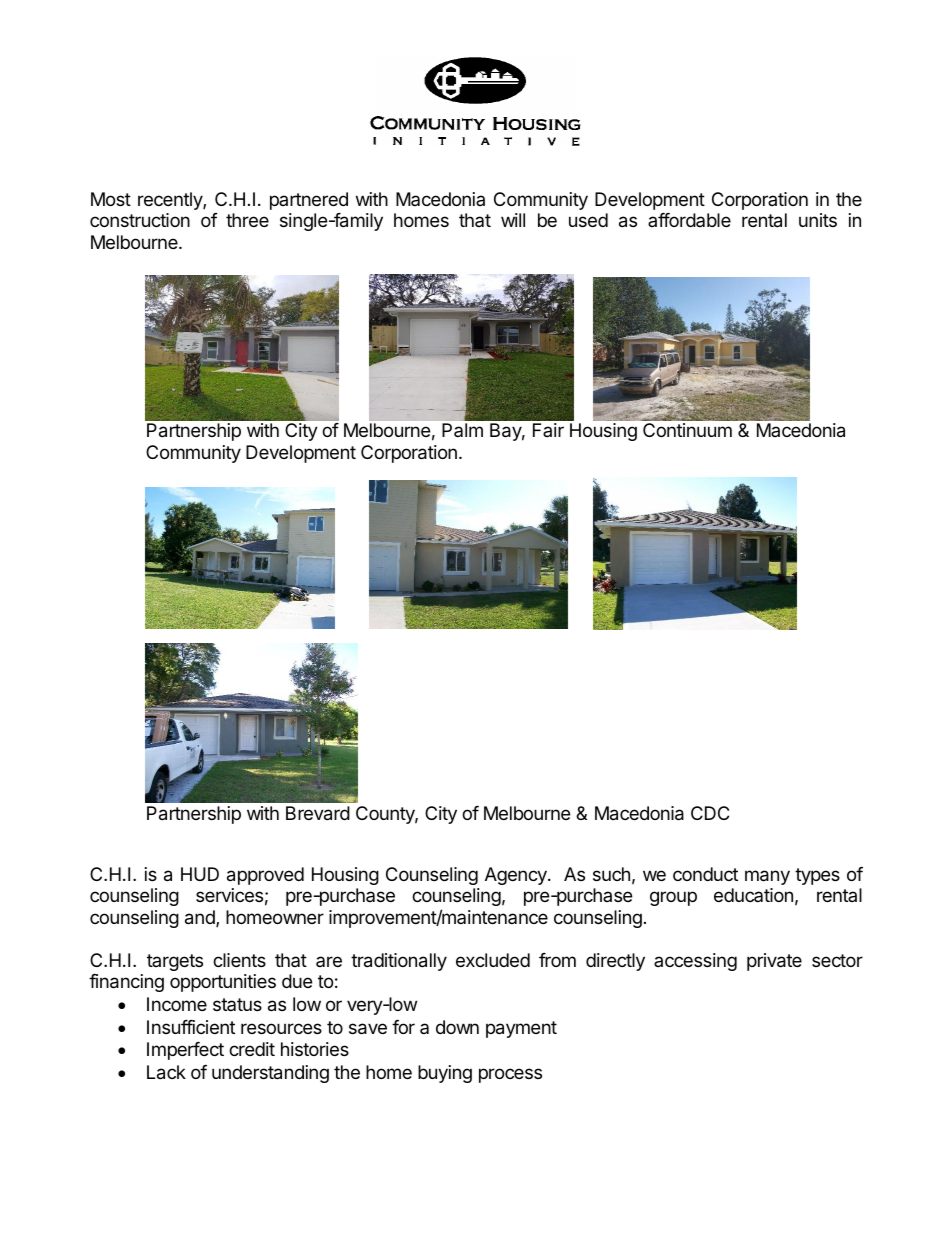 This image has width=952, height=1233. I want to click on CDC, so click(710, 813).
